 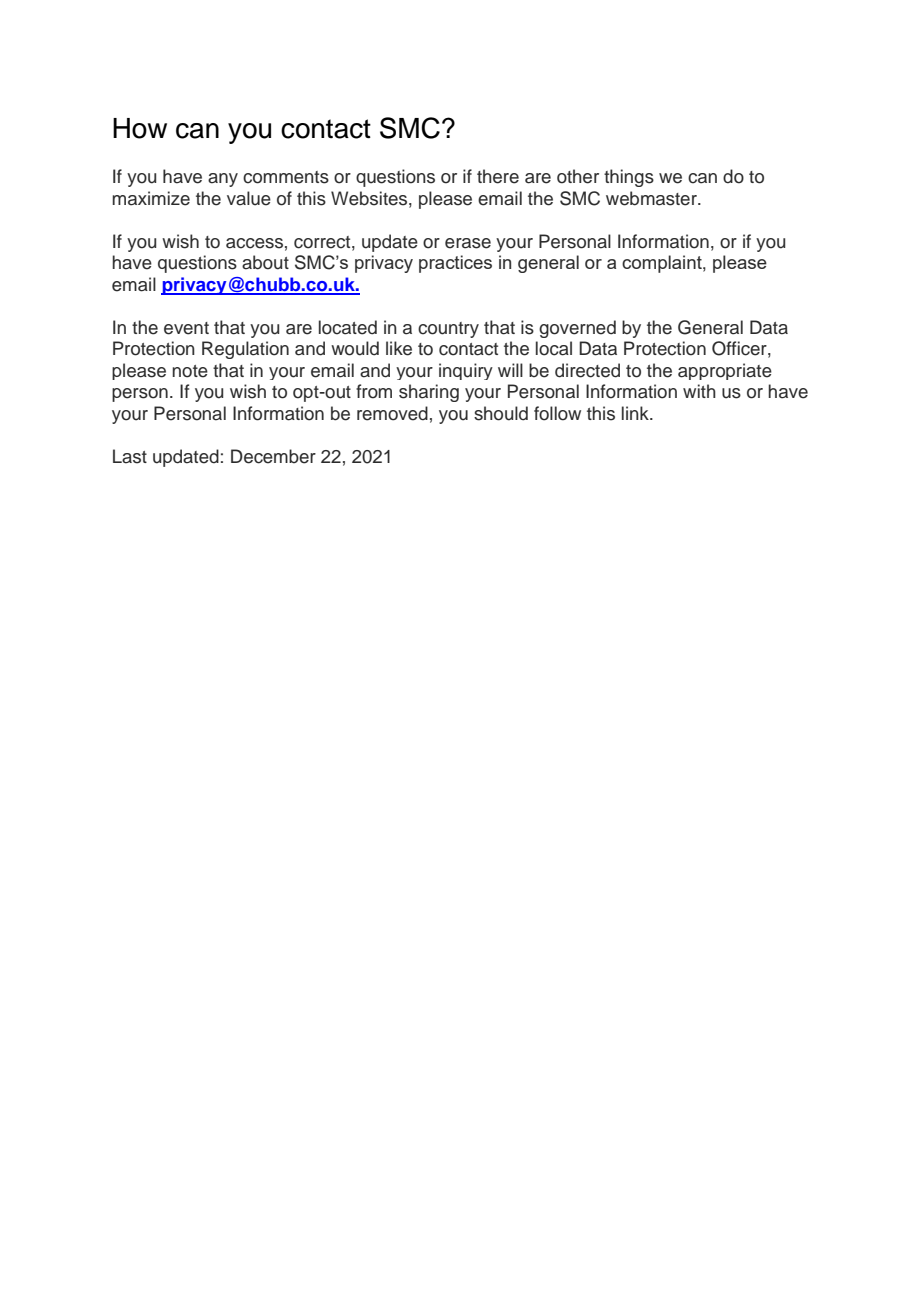 I want to click on things, so click(x=629, y=178).
